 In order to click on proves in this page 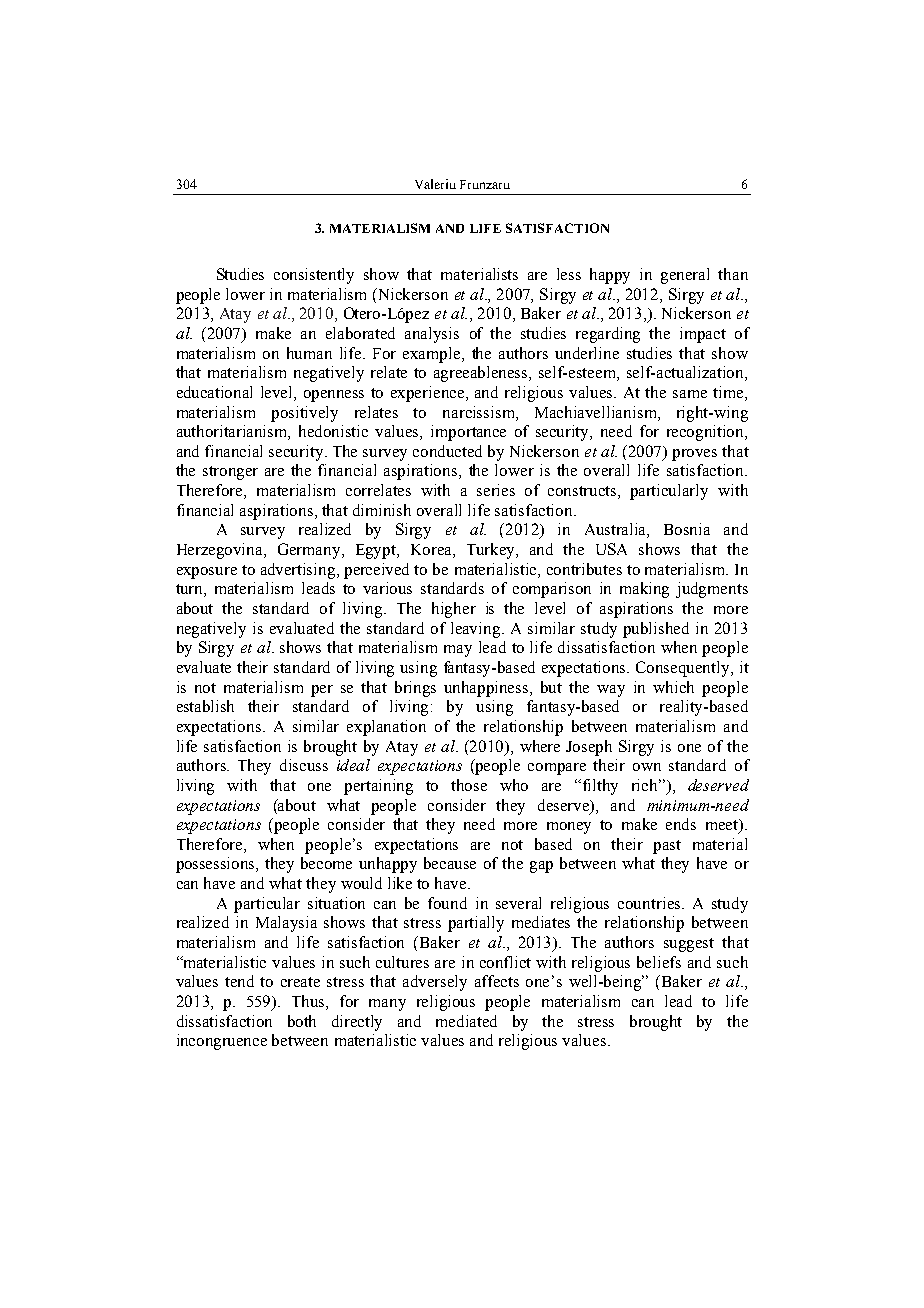, I will do `click(694, 455)`.
